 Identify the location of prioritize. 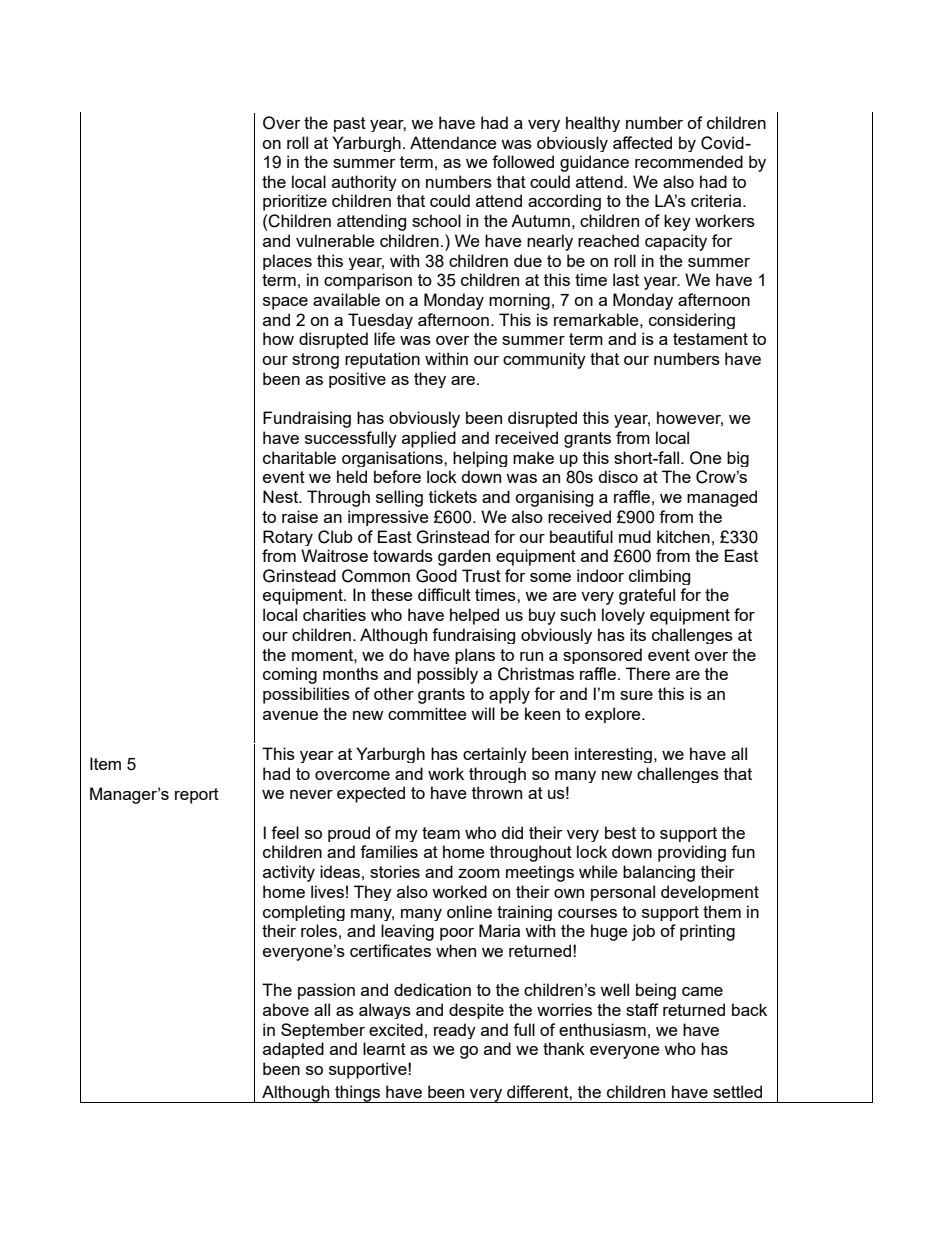
(295, 202).
